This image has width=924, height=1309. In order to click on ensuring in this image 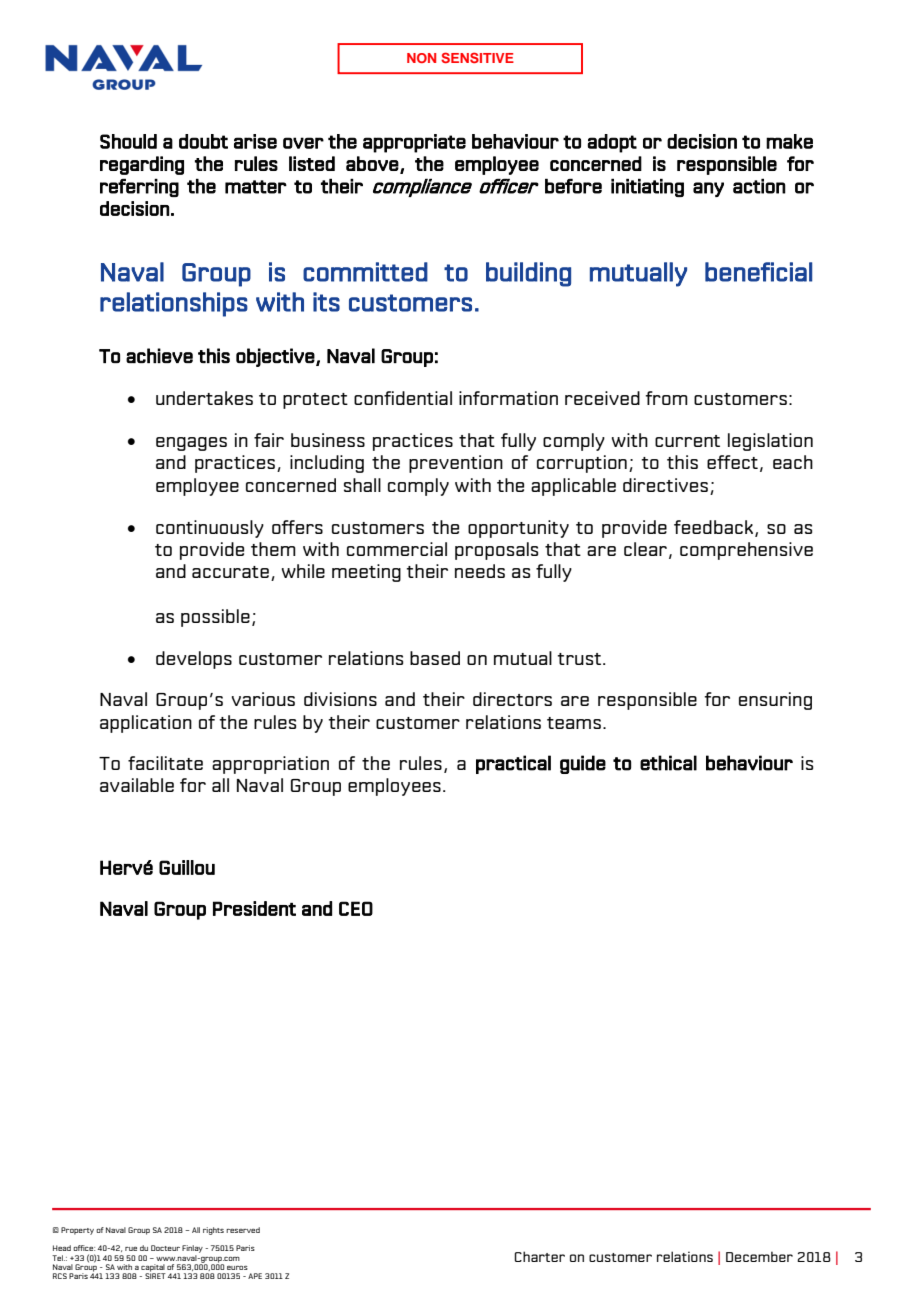, I will do `click(775, 701)`.
